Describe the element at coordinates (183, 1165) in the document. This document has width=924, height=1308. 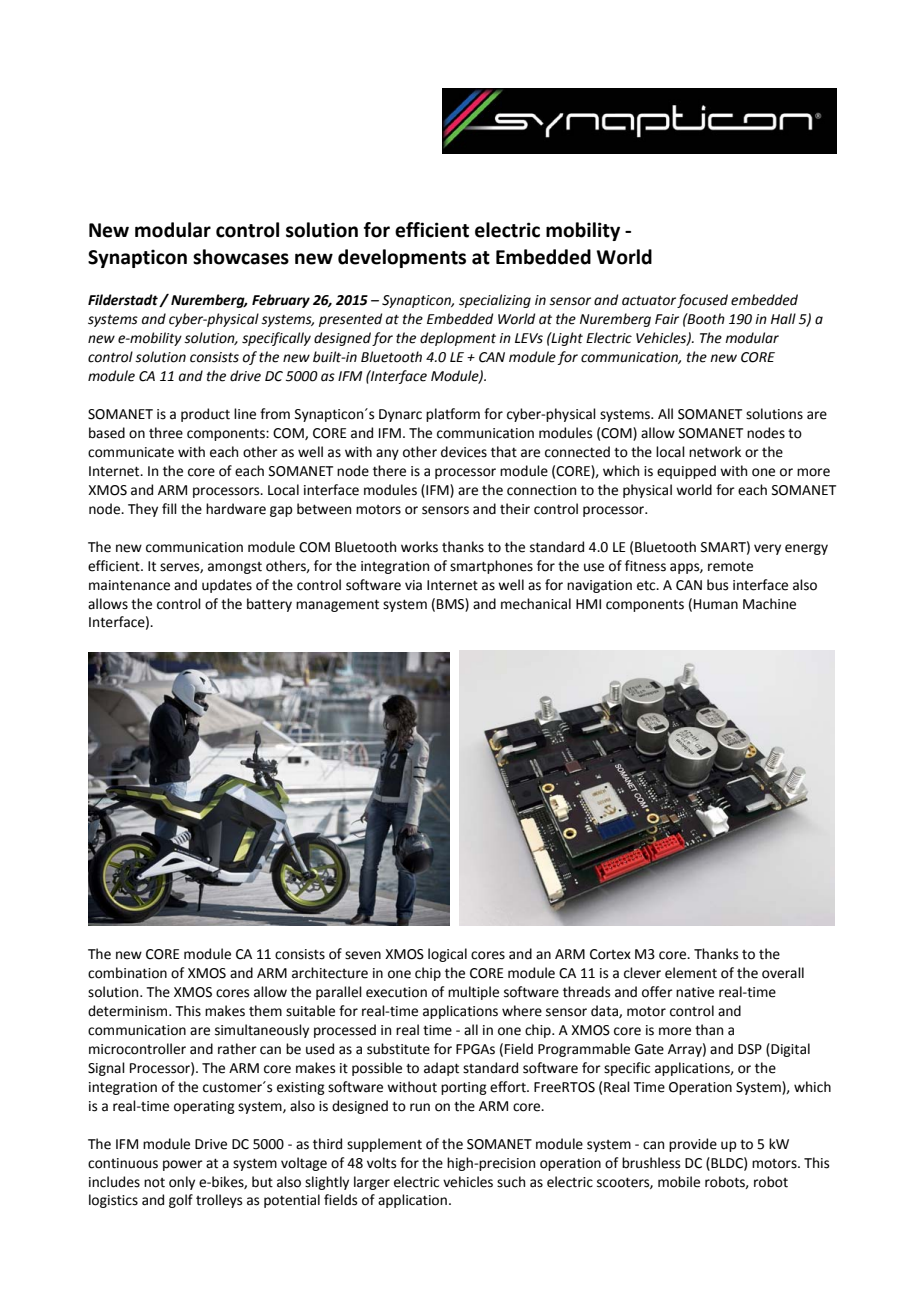
I see `power` at that location.
